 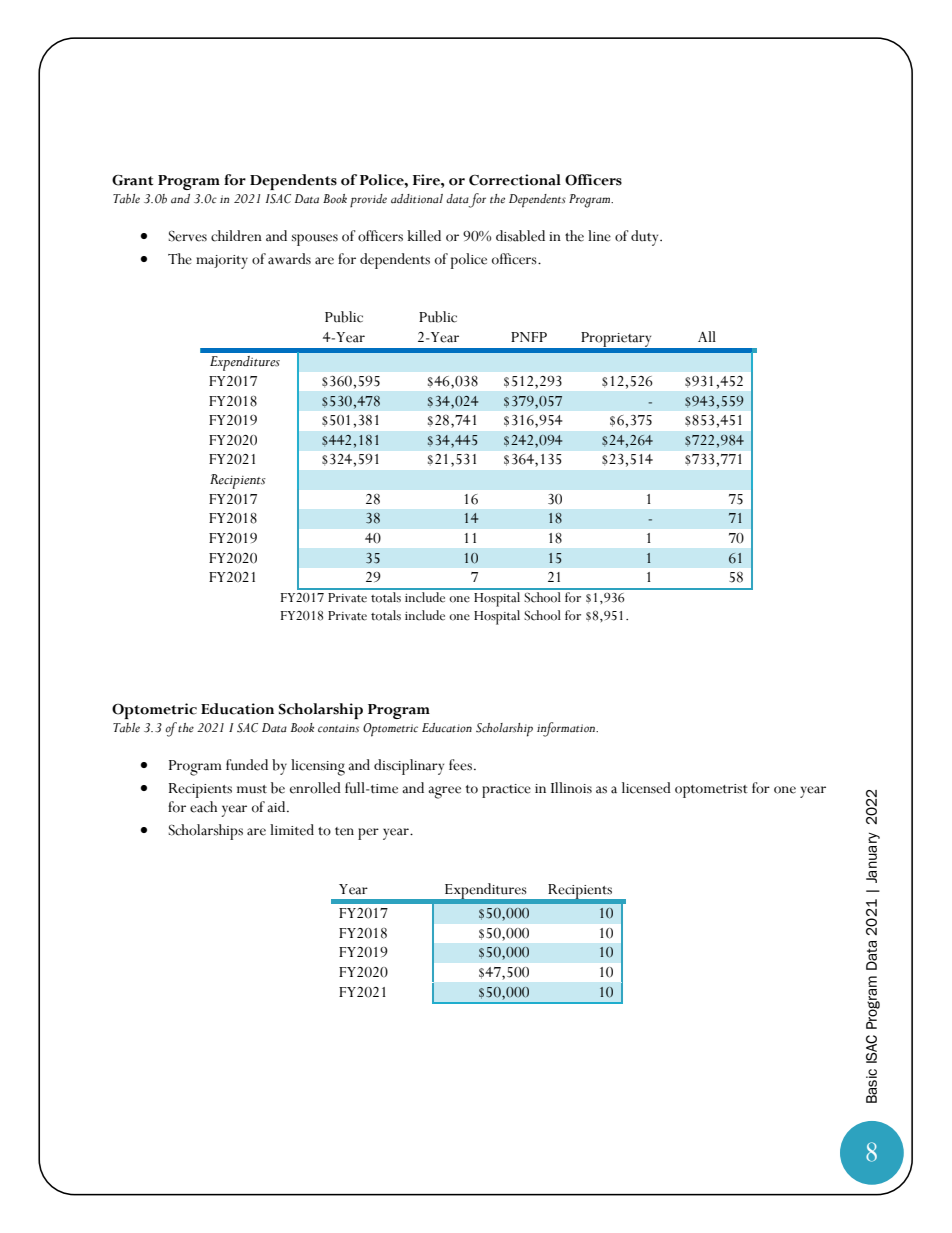 I want to click on majority, so click(x=222, y=262).
